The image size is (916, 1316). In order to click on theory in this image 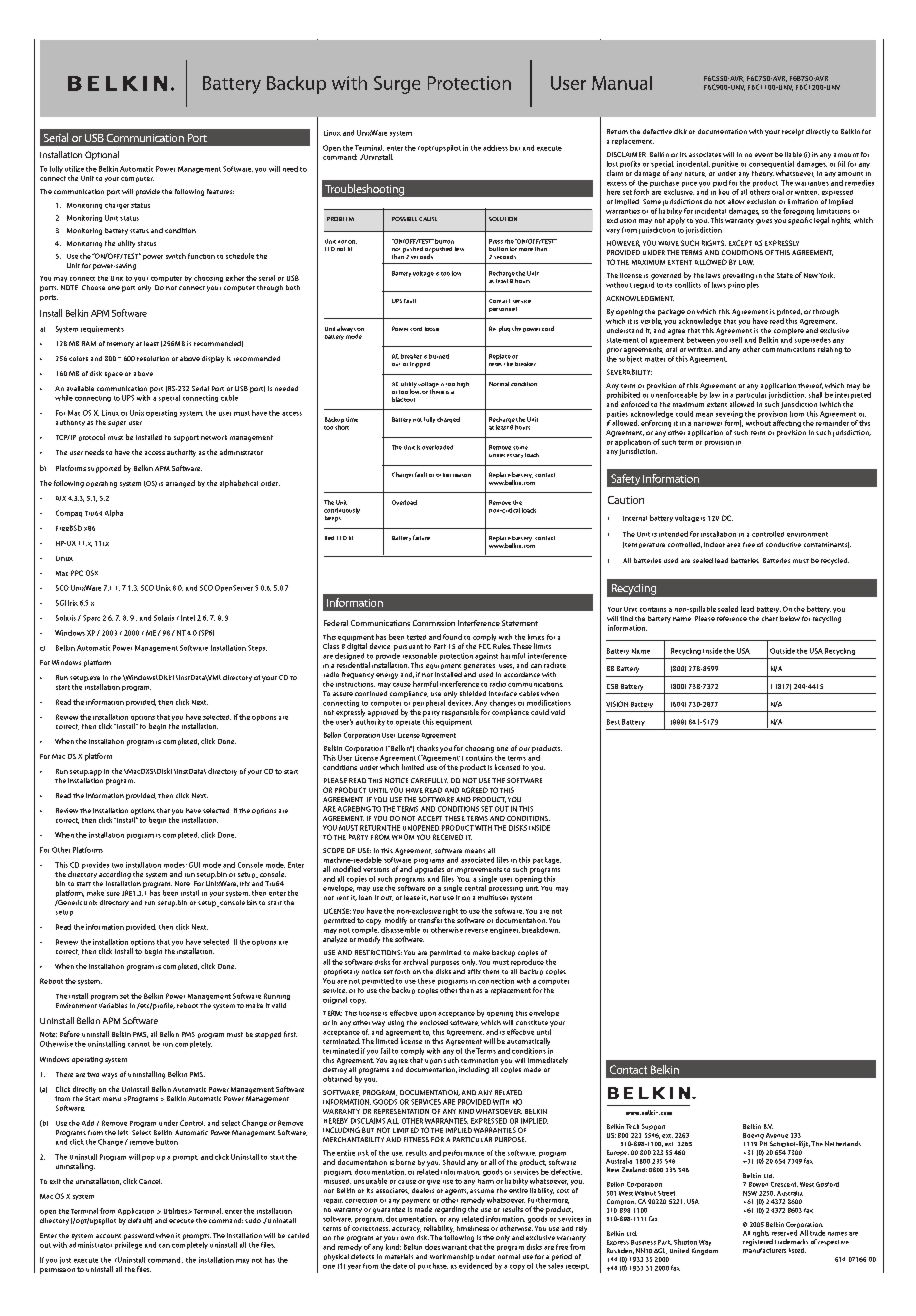, I will do `click(763, 174)`.
